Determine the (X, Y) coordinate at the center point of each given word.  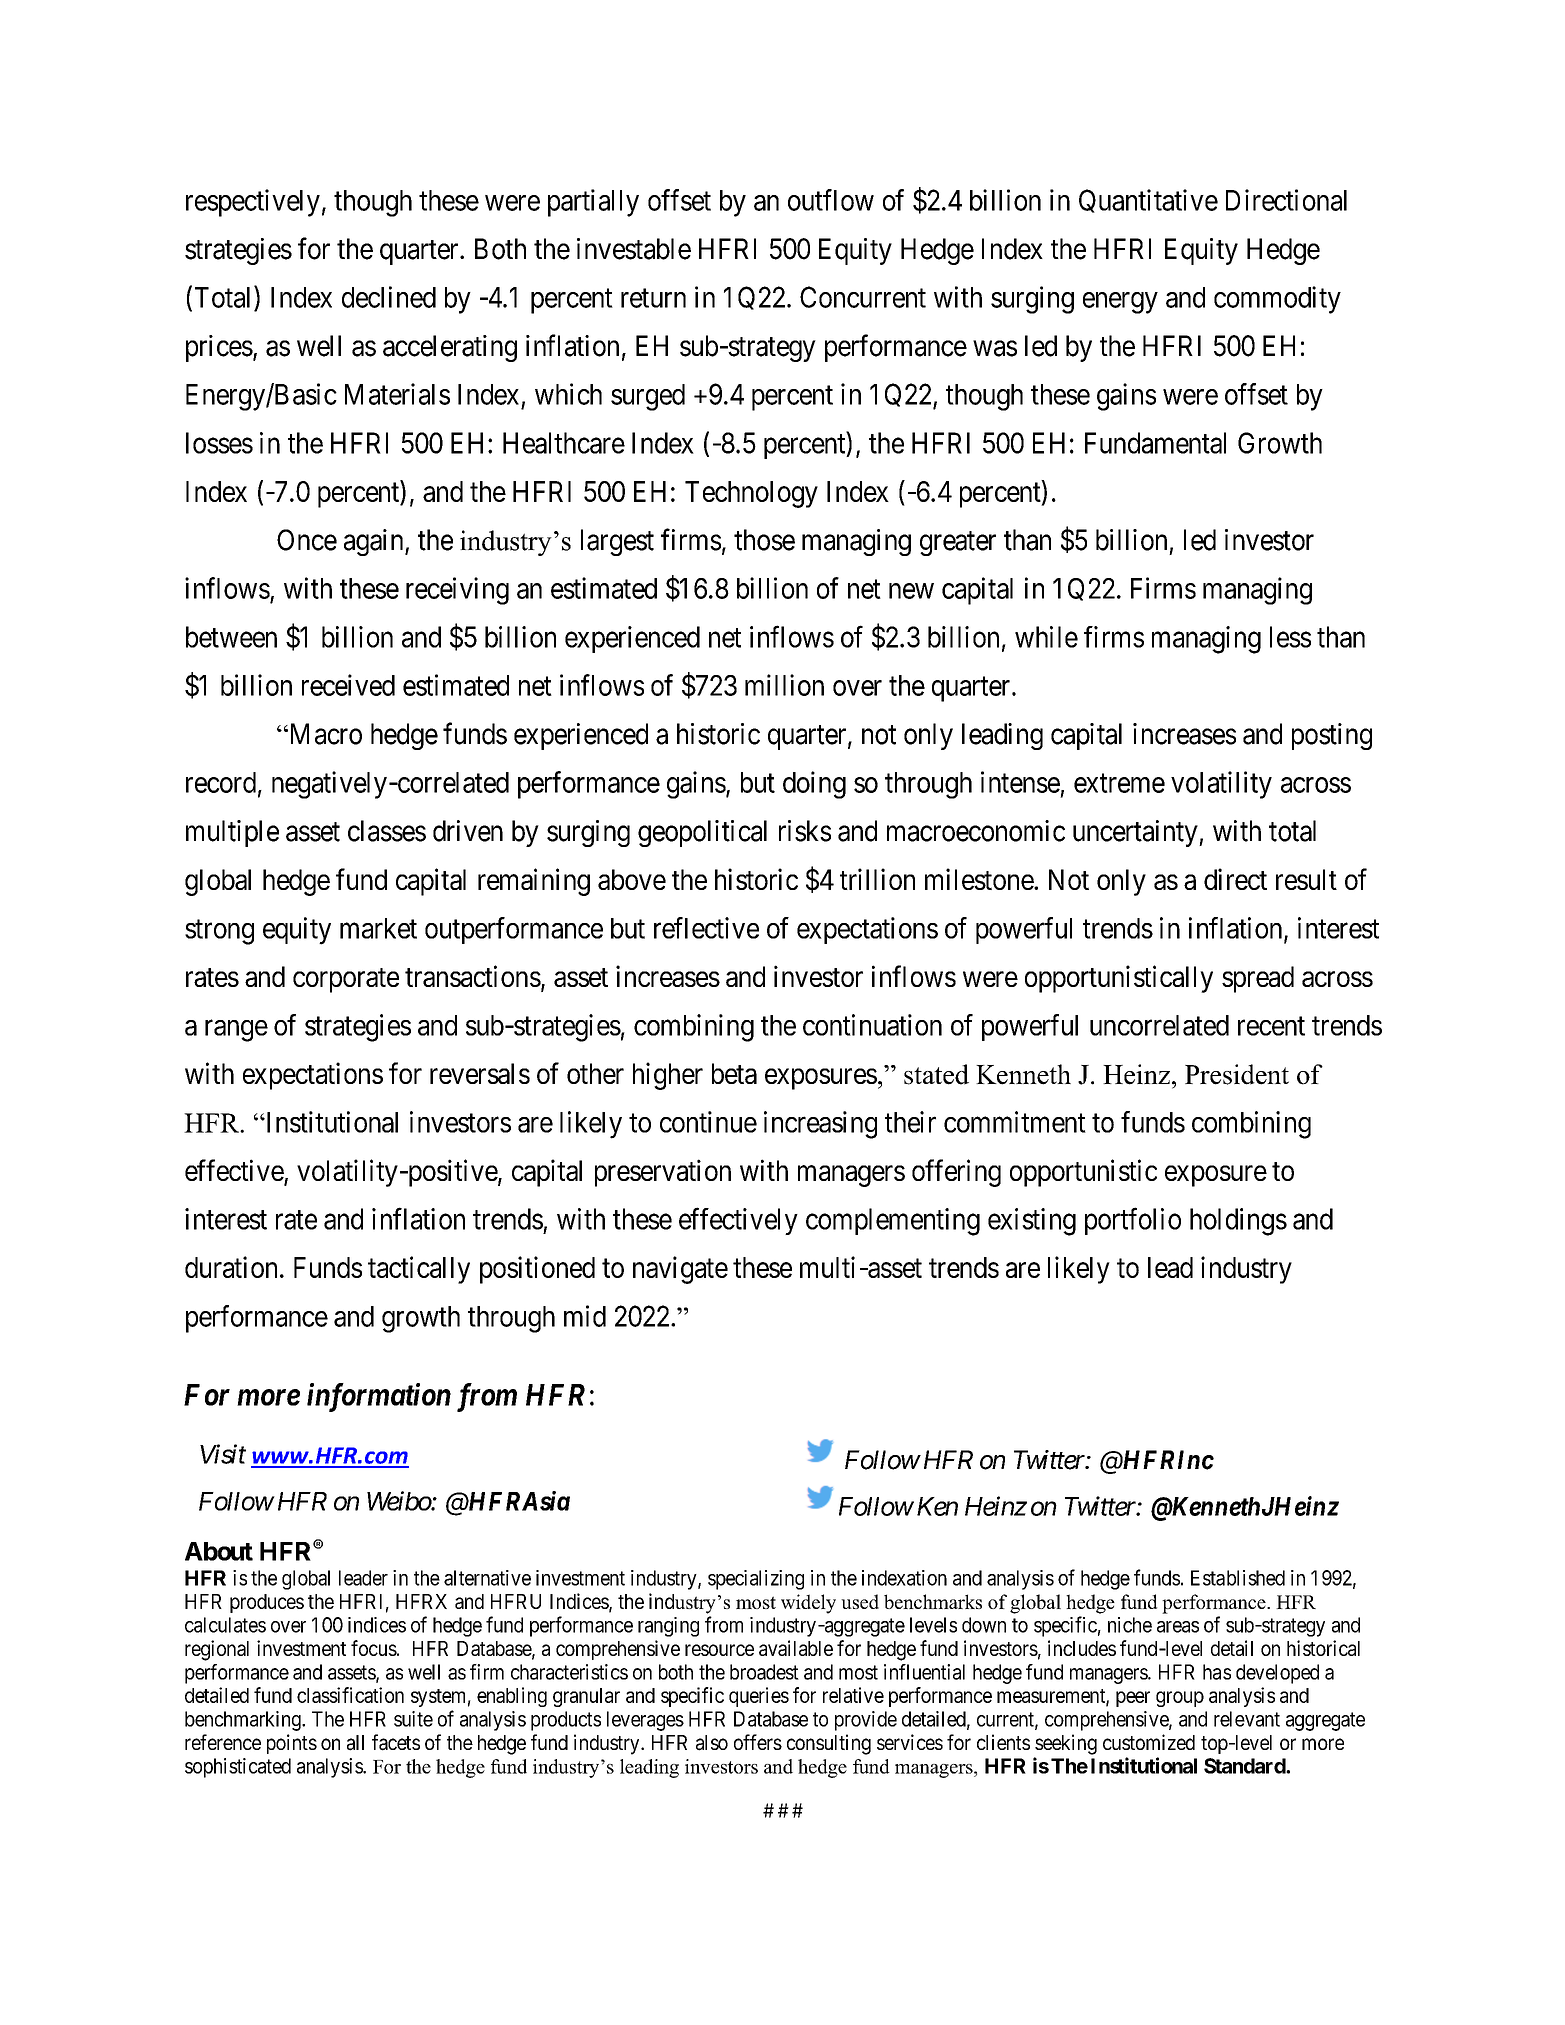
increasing (820, 1125)
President (1237, 1074)
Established (1238, 1578)
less (1290, 637)
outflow (831, 200)
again (375, 542)
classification (350, 1695)
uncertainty (1136, 833)
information (379, 1397)
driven (468, 831)
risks (805, 831)
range (236, 1031)
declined (389, 297)
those (764, 540)
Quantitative (1148, 201)
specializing (756, 1580)
